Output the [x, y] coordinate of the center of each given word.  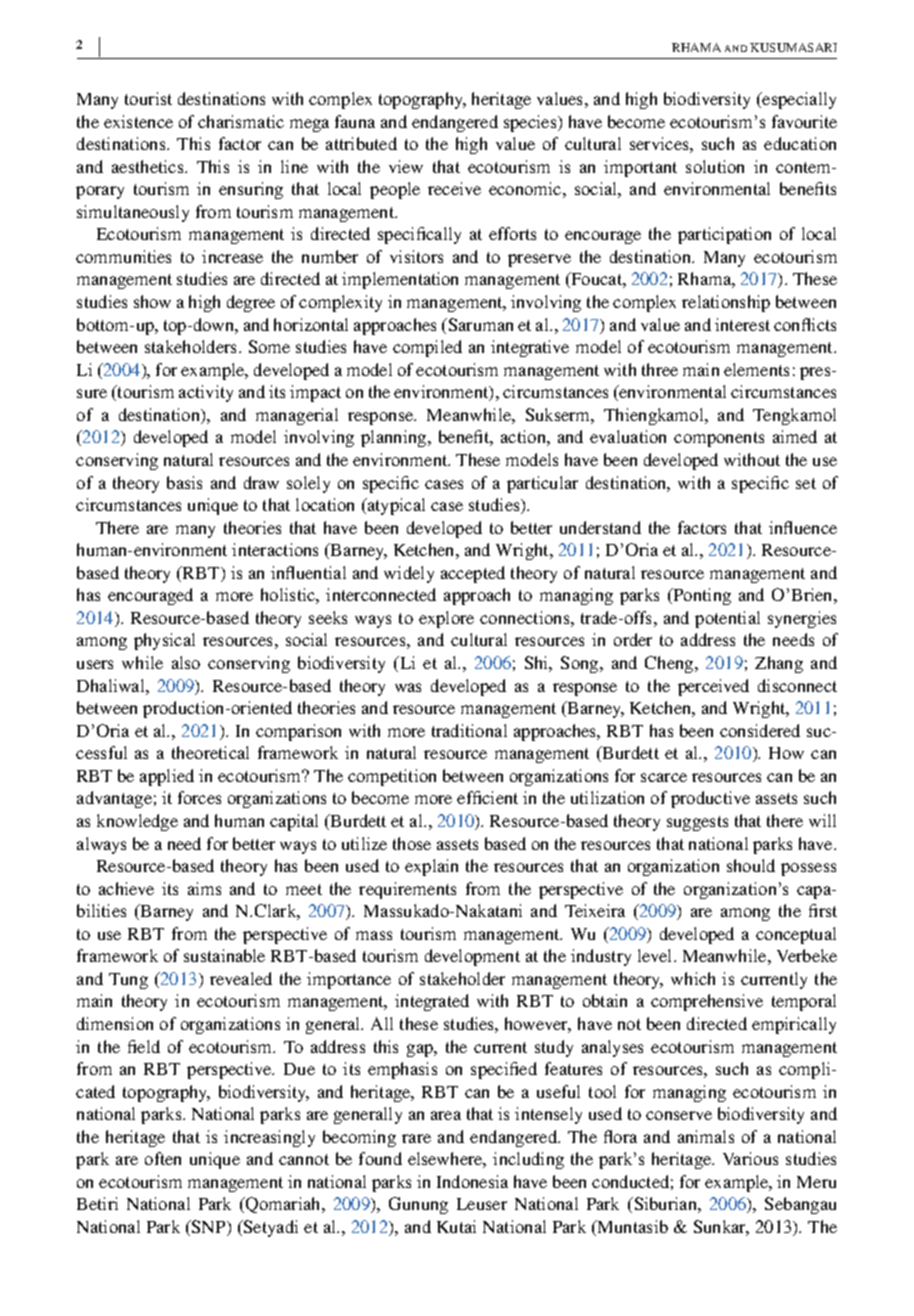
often [163, 1158]
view [406, 166]
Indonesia [472, 1181]
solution [715, 166]
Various [750, 1158]
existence [138, 121]
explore [446, 619]
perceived [713, 687]
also [186, 662]
